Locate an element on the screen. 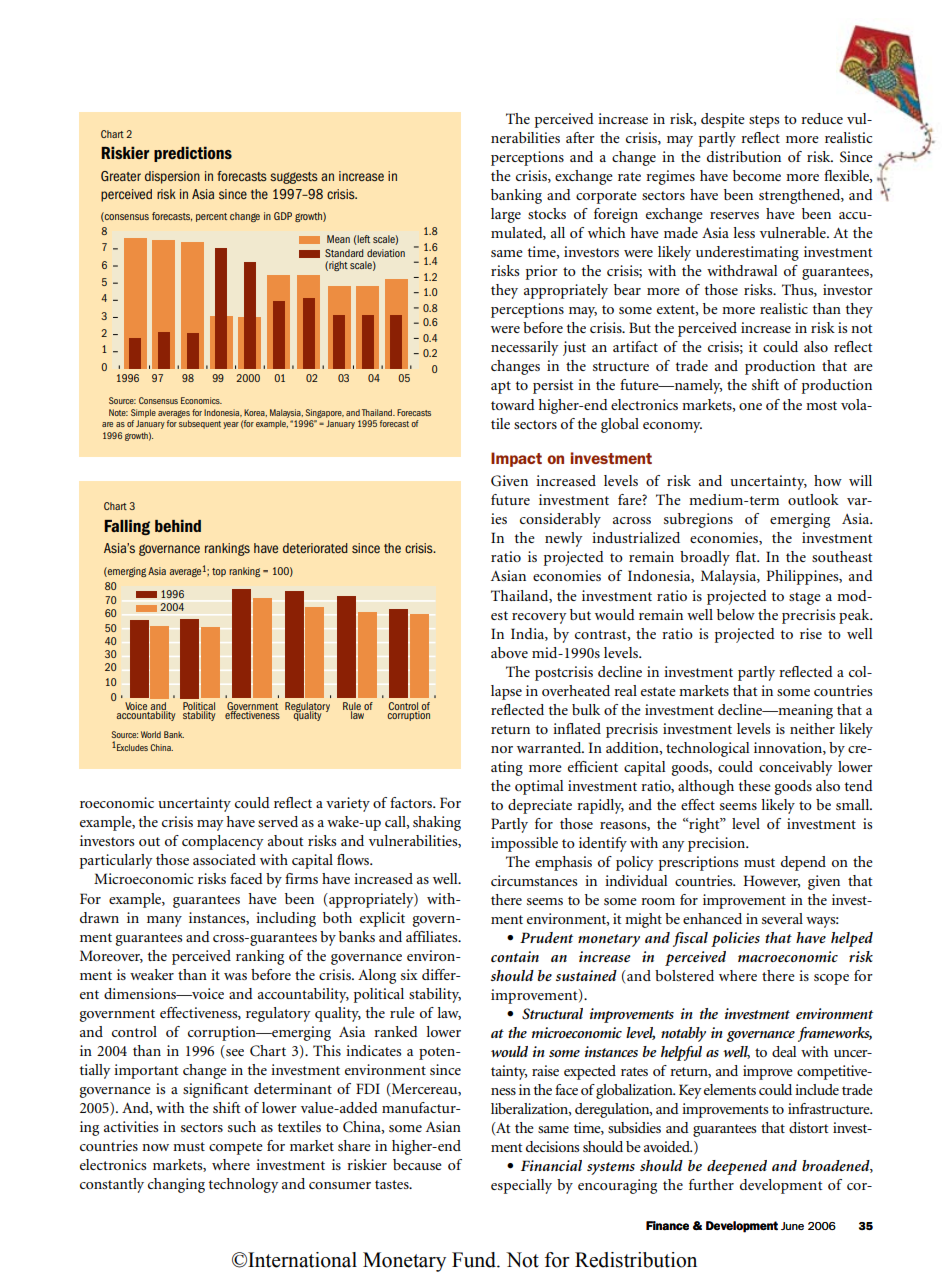  was is located at coordinates (235, 976).
